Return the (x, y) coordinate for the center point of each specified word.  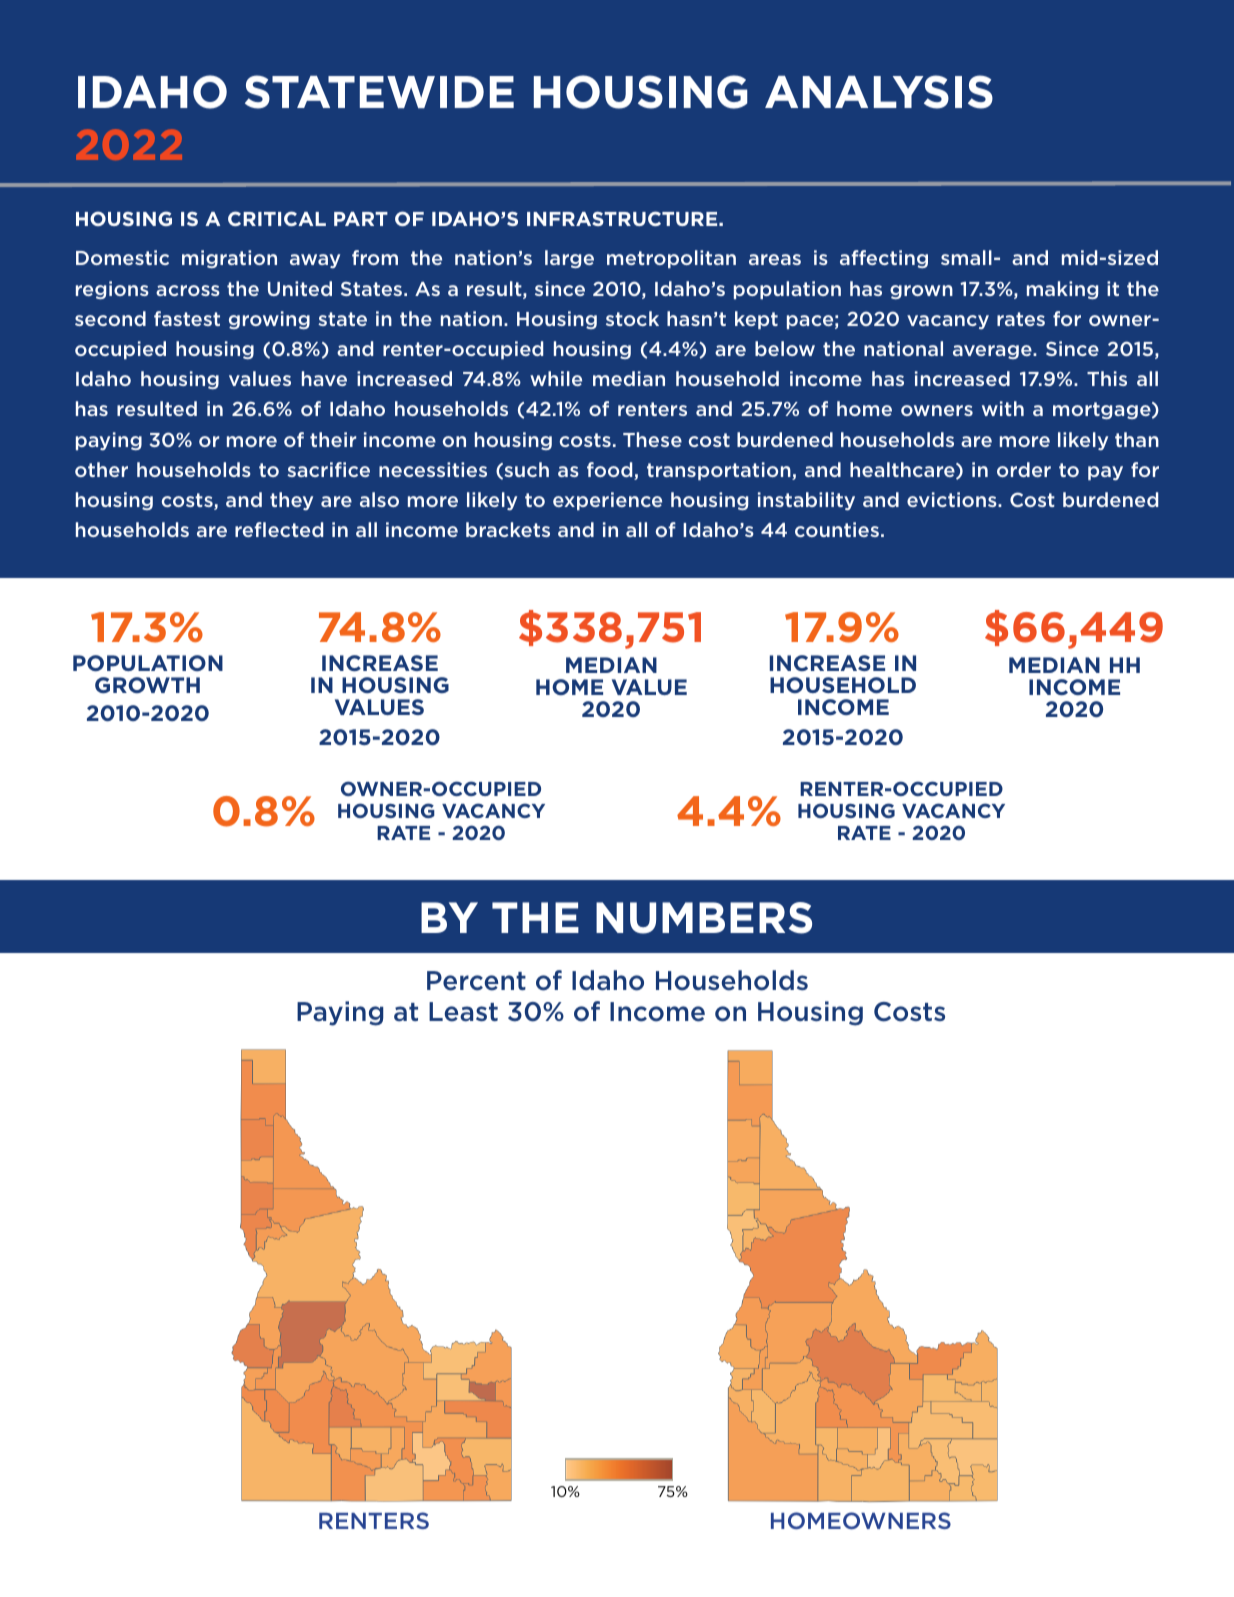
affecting (884, 259)
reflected (279, 529)
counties (837, 529)
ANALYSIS (879, 92)
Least (463, 1012)
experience (607, 501)
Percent (476, 981)
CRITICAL (277, 218)
